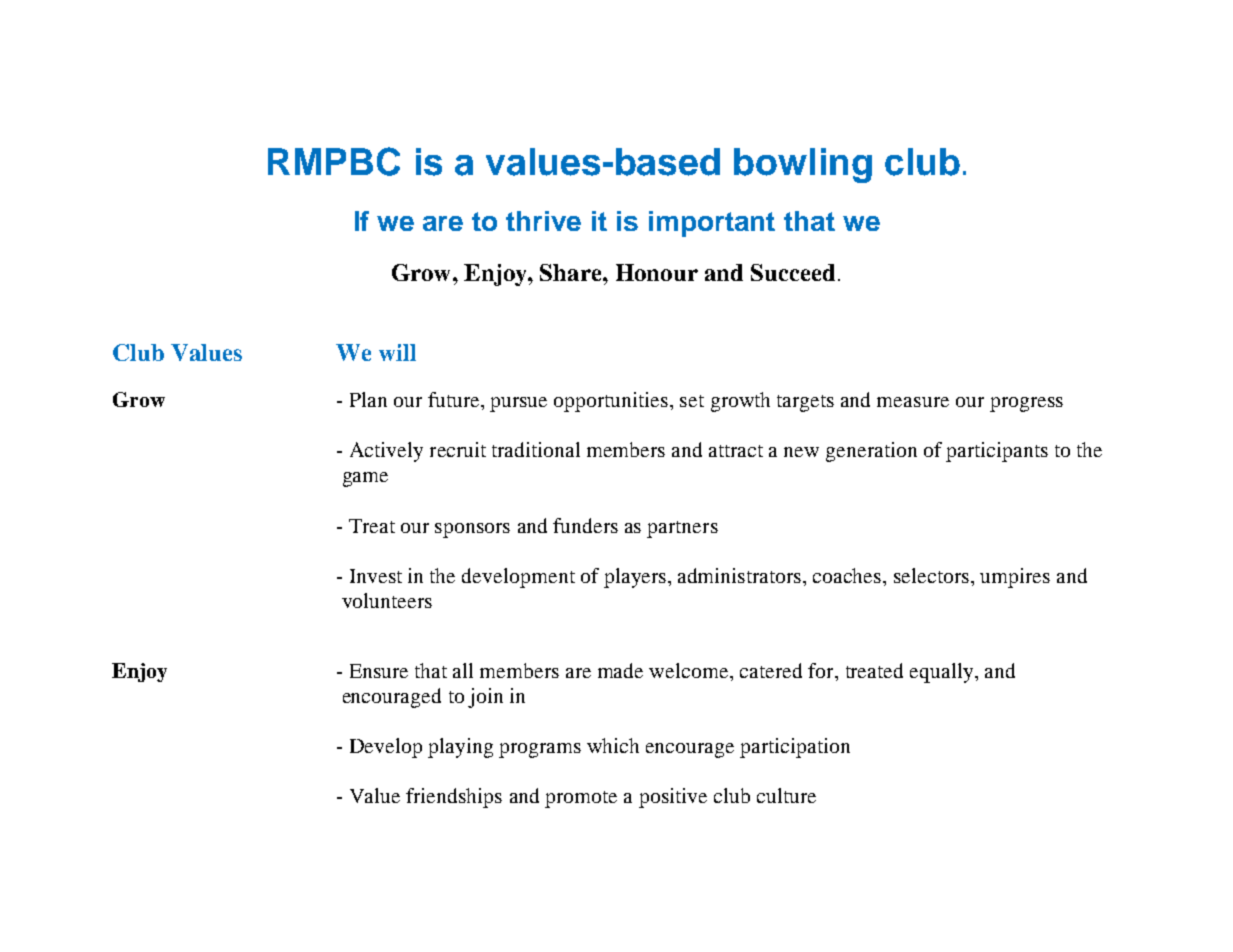  What do you see at coordinates (692, 401) in the screenshot?
I see `set` at bounding box center [692, 401].
